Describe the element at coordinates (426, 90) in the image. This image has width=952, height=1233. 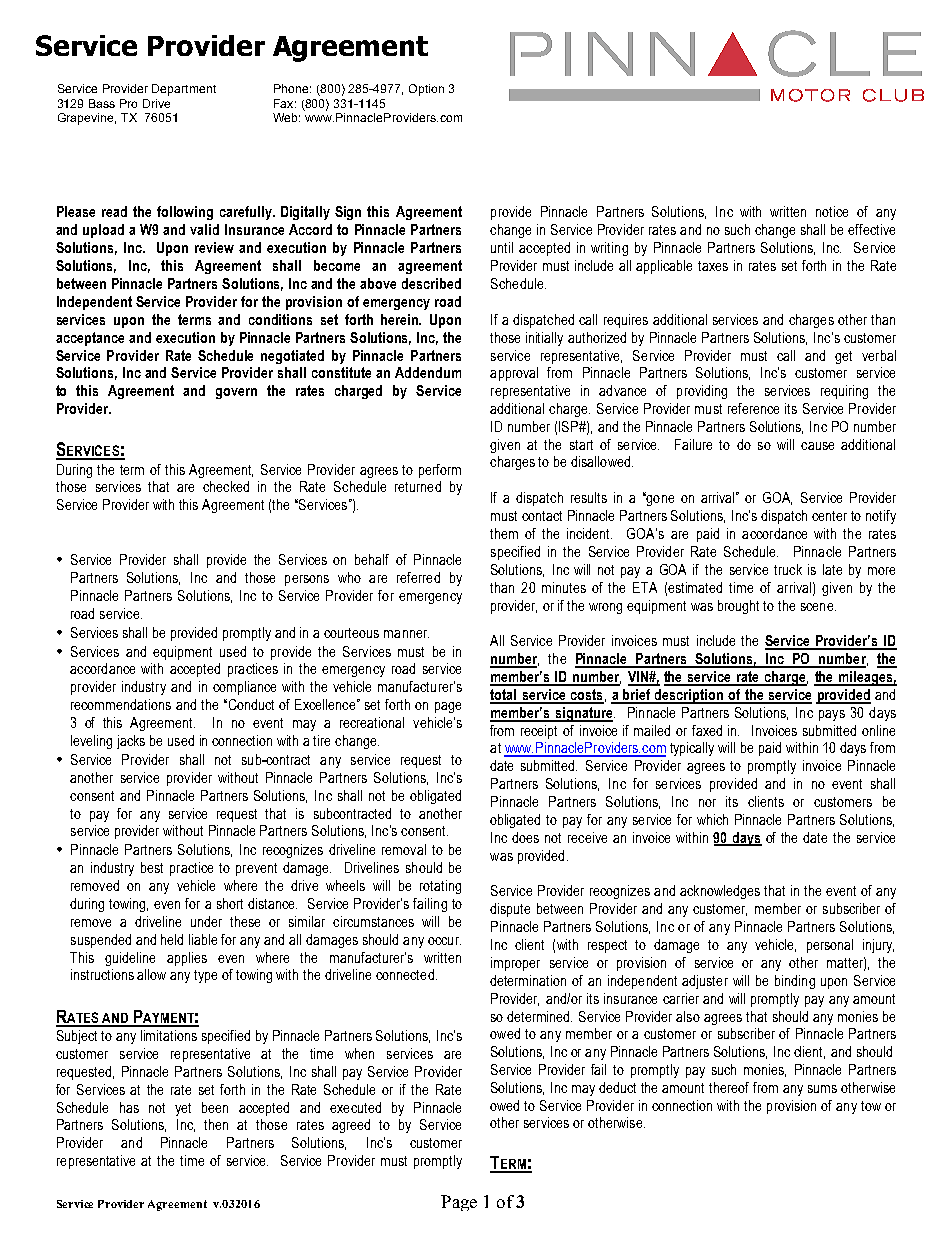
I see `Option` at that location.
